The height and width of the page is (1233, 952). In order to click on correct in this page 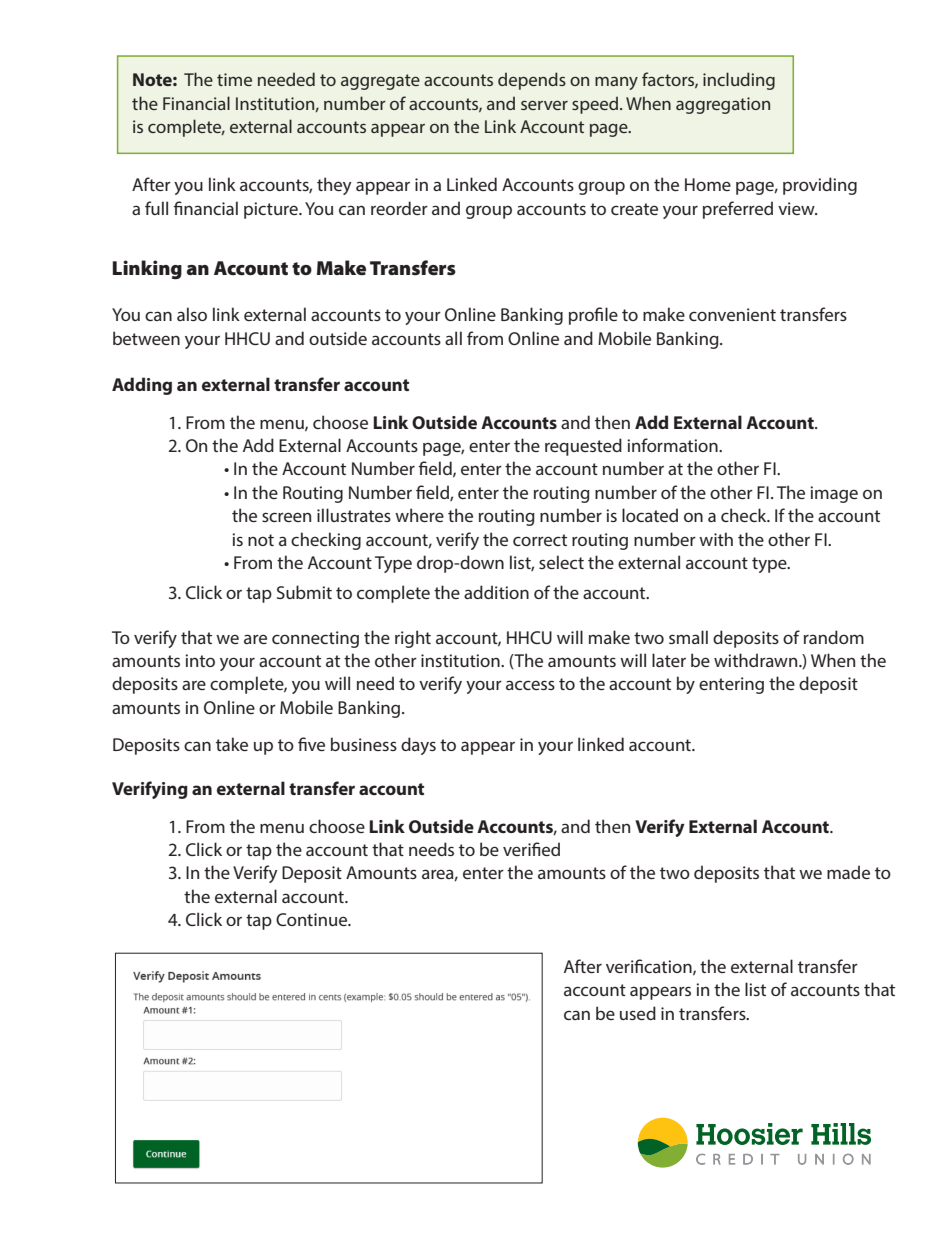, I will do `click(540, 540)`.
